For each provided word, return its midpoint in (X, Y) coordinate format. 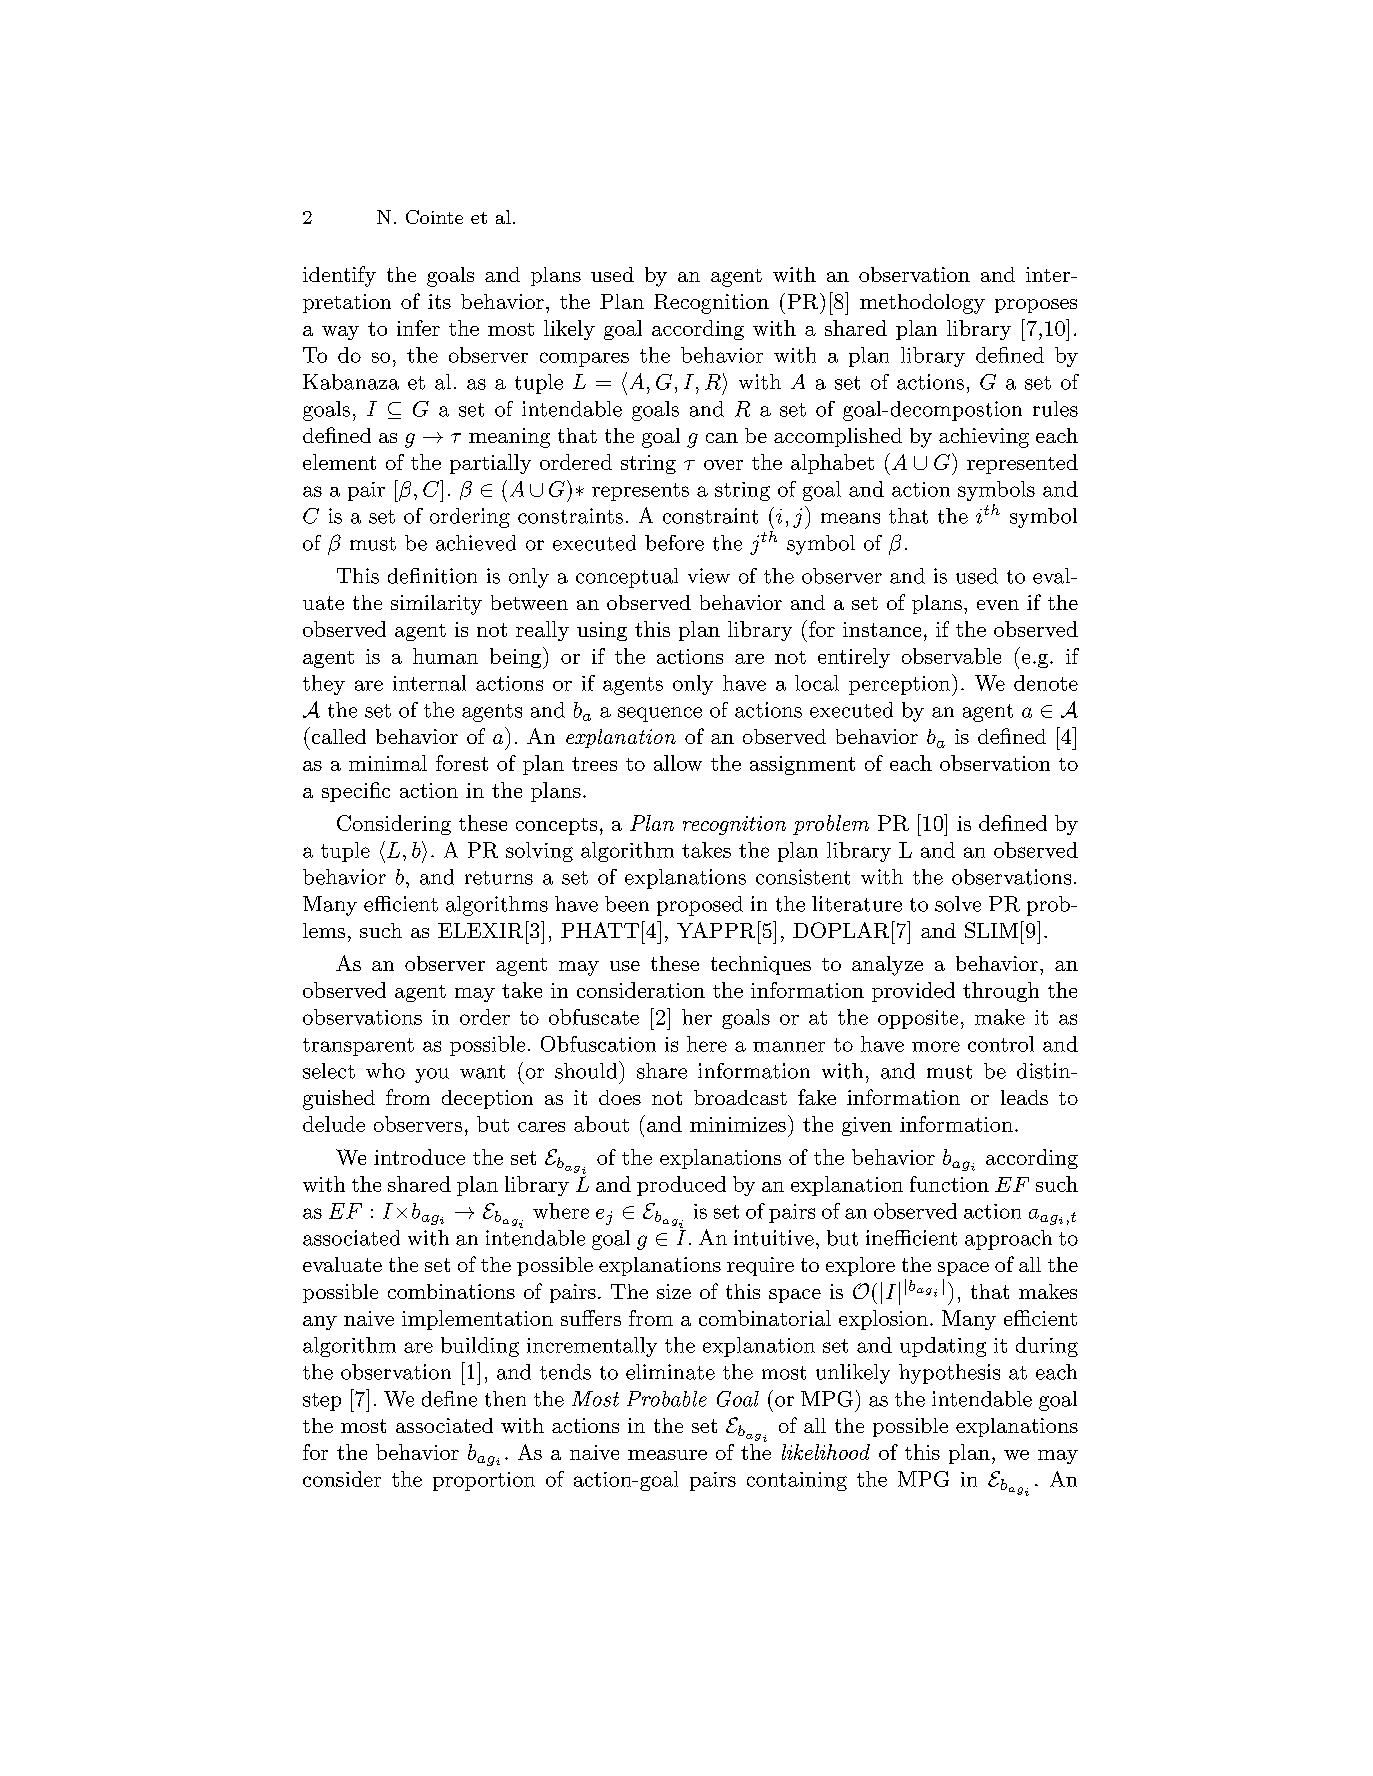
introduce (419, 1157)
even (998, 605)
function (949, 1184)
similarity (436, 605)
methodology (922, 304)
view (709, 576)
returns (499, 878)
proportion (484, 1481)
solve (958, 904)
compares (584, 359)
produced (681, 1186)
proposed (700, 906)
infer (418, 328)
